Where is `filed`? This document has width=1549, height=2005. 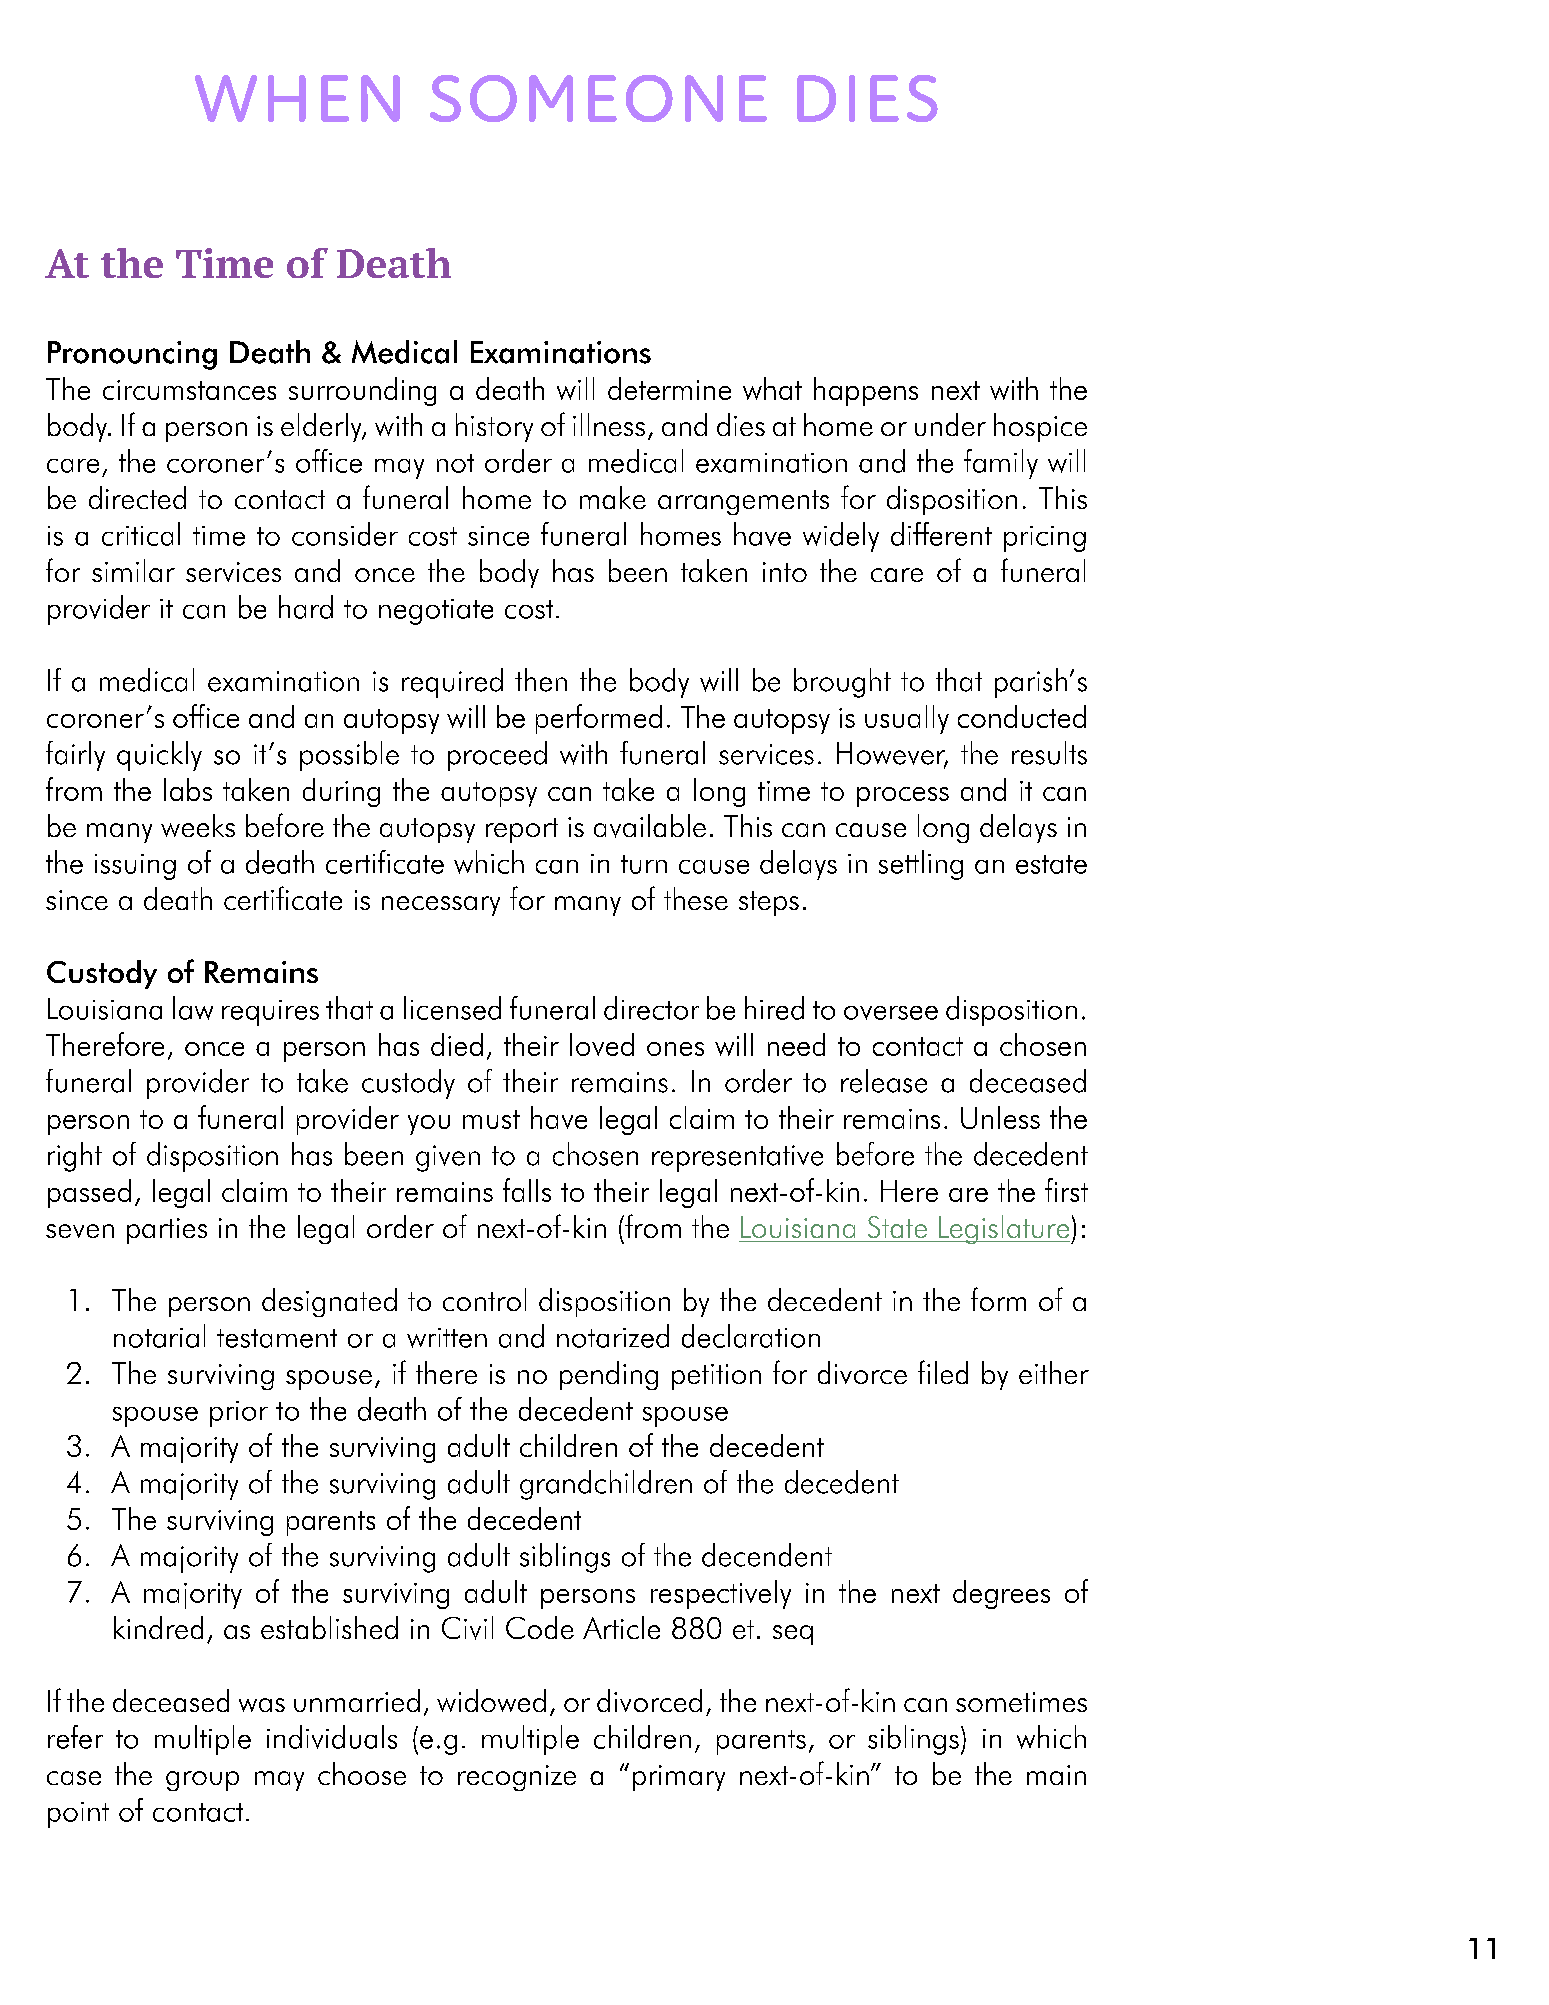
filed is located at coordinates (943, 1372).
